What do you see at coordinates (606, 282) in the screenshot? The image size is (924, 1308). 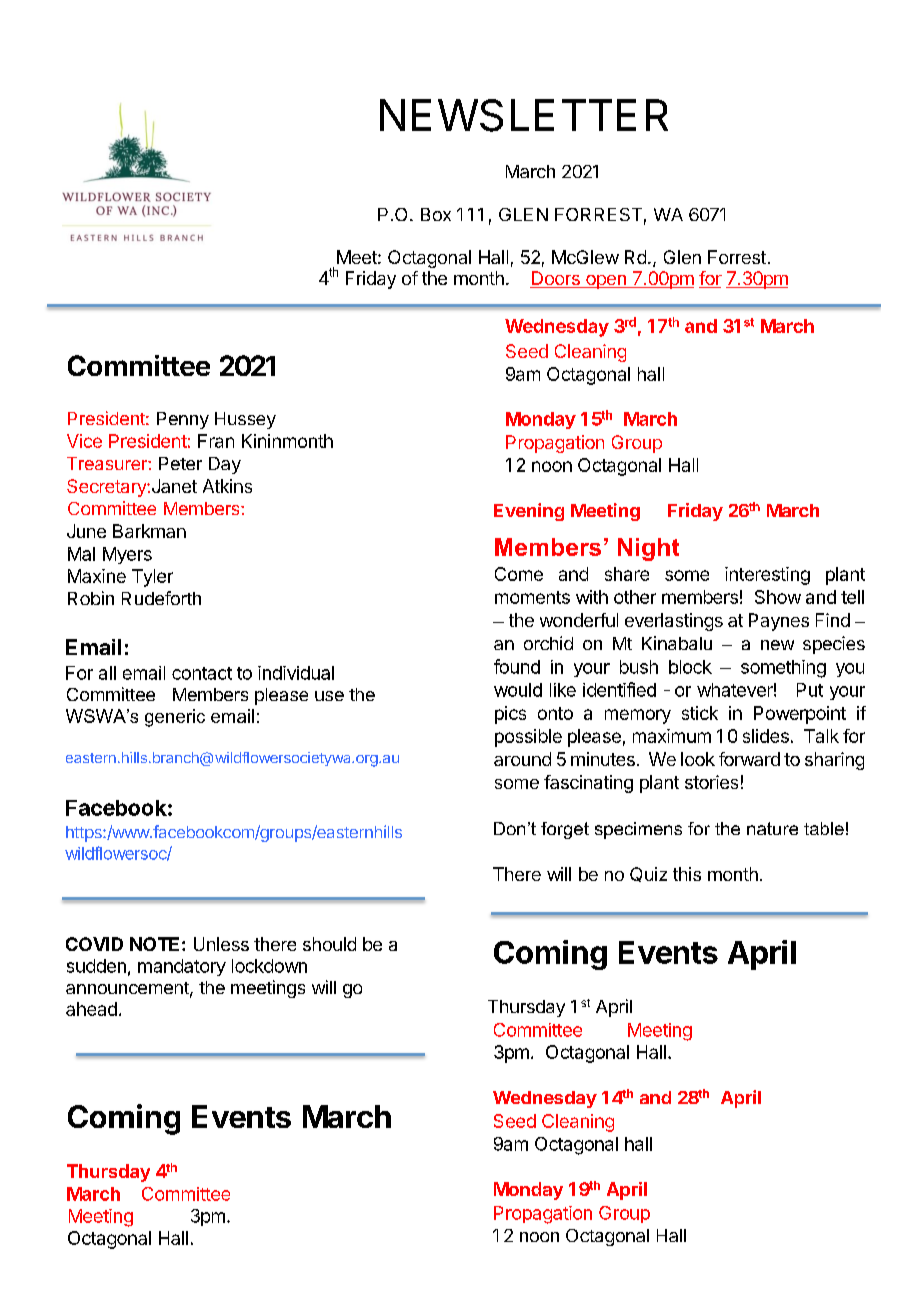 I see `open` at bounding box center [606, 282].
